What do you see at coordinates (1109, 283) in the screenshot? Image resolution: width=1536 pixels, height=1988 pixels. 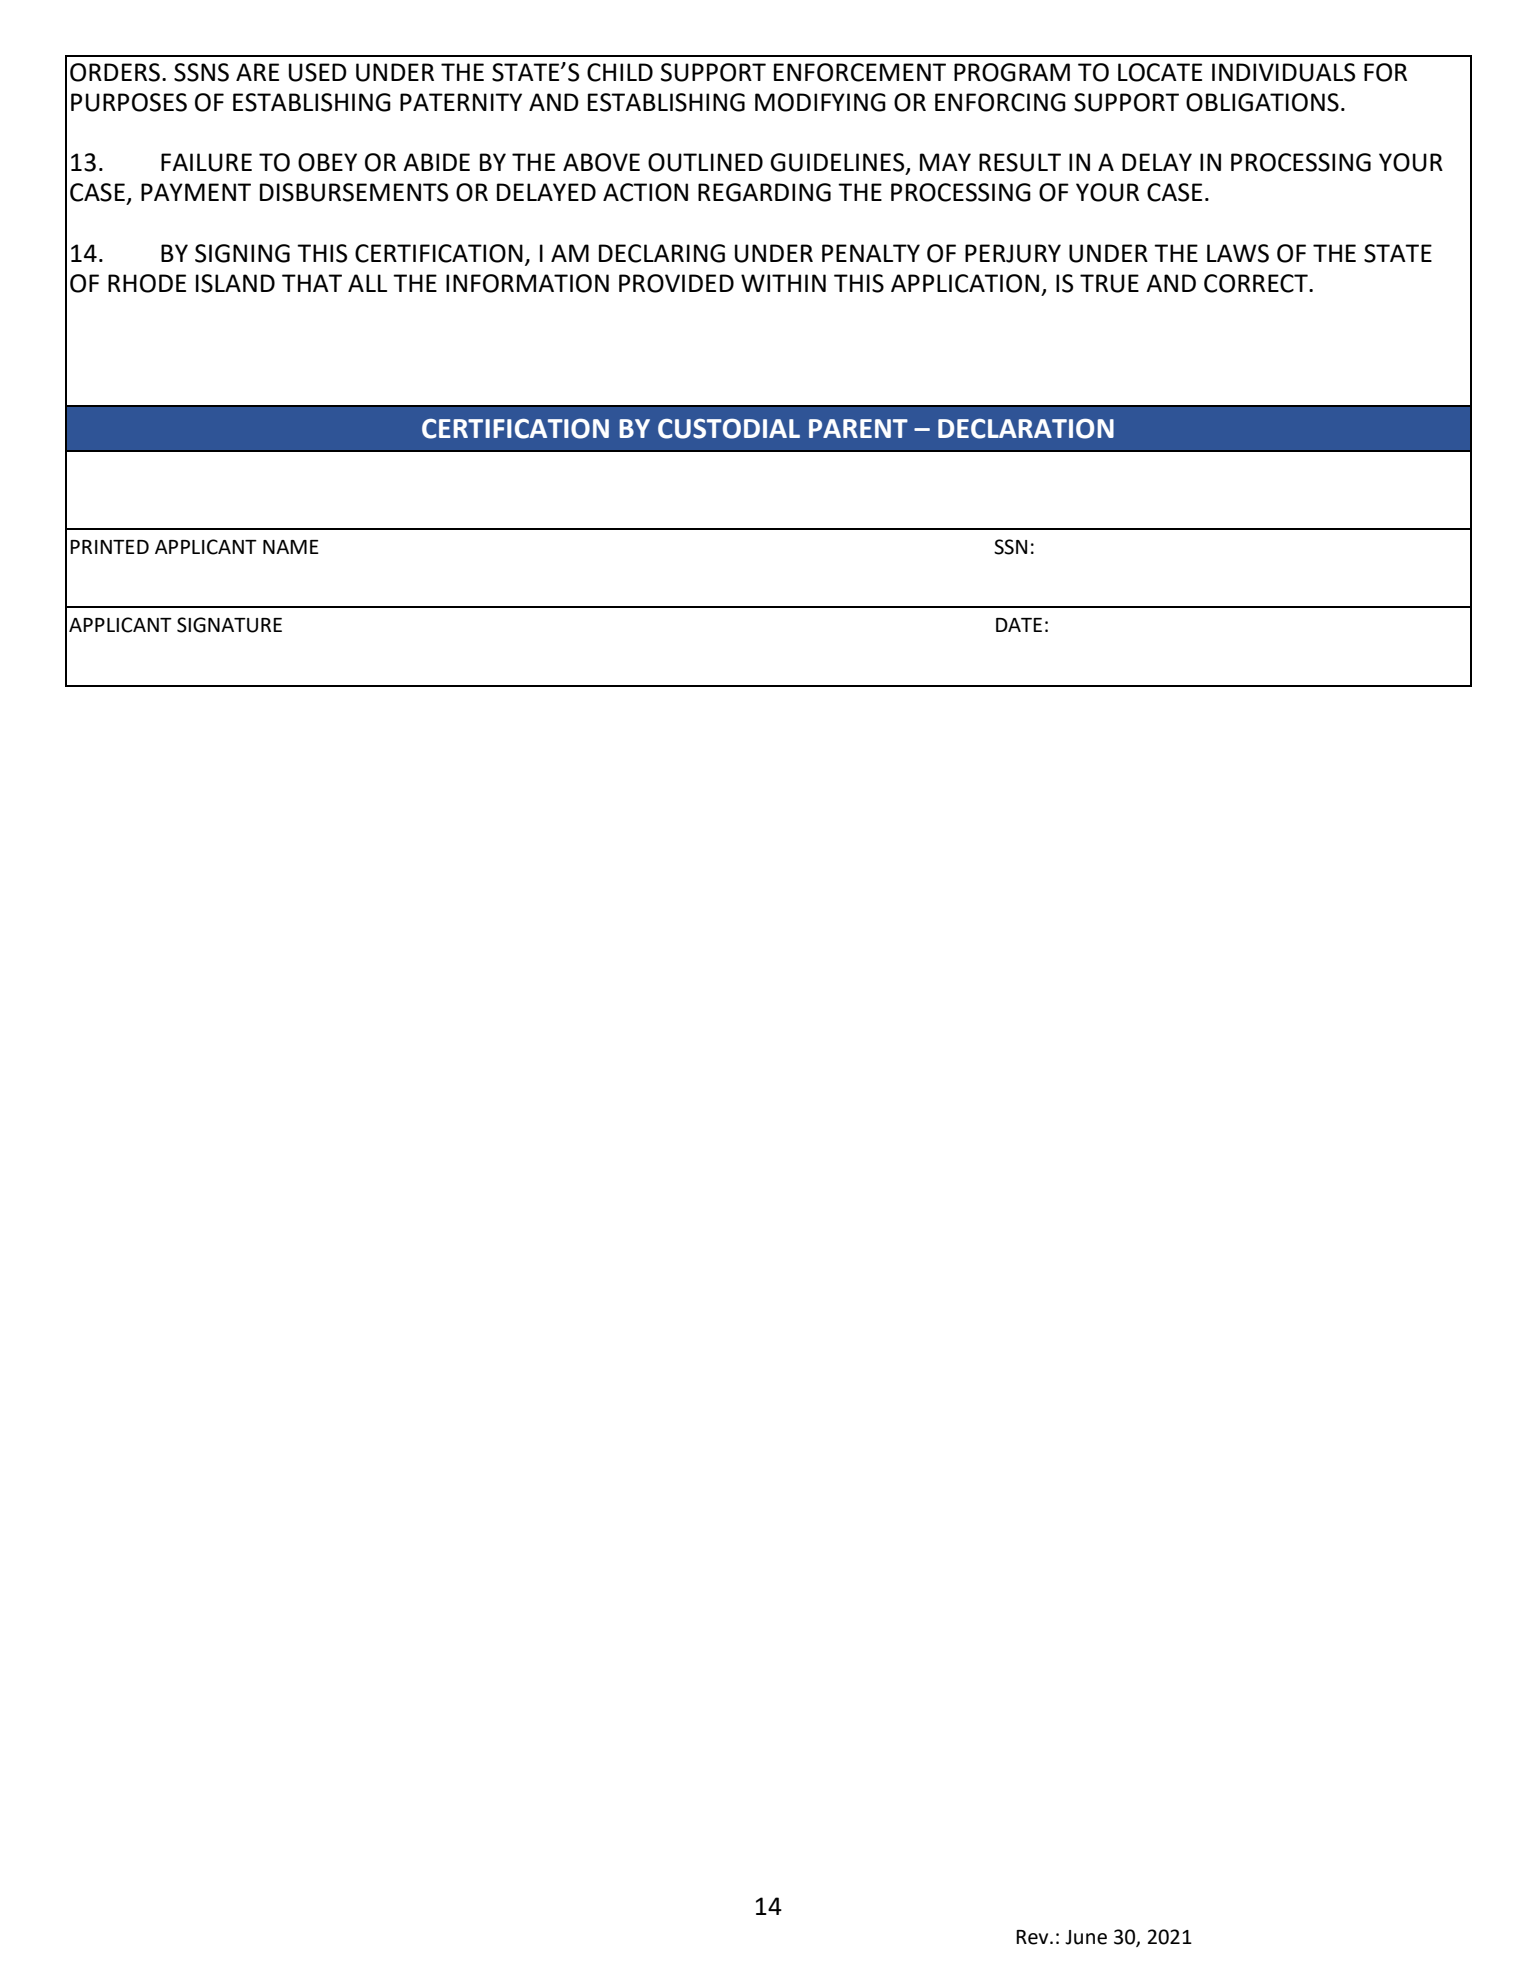 I see `TRUE` at bounding box center [1109, 283].
